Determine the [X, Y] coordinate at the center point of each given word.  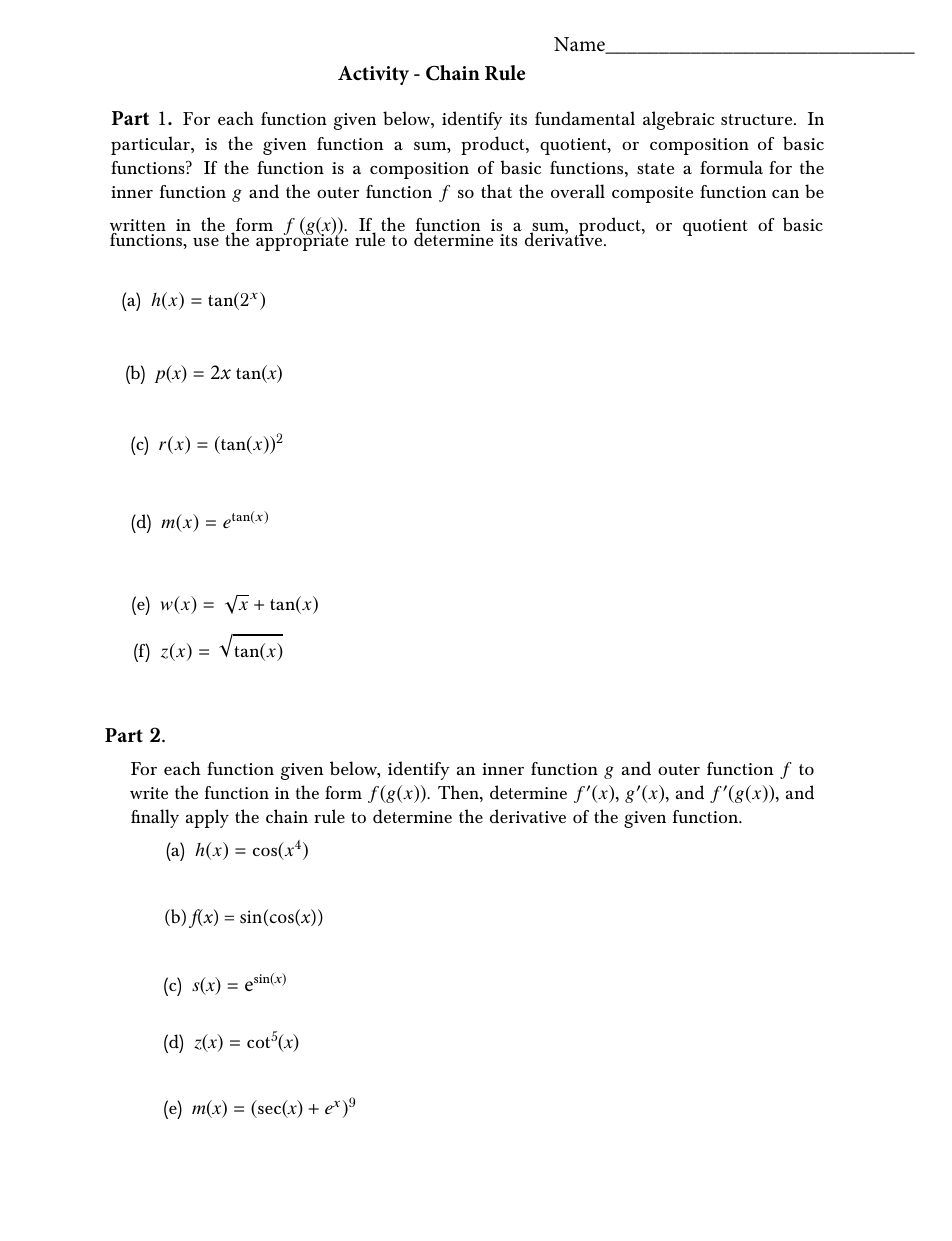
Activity [373, 75]
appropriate [302, 241]
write [149, 793]
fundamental [585, 118]
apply [207, 818]
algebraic [679, 120]
